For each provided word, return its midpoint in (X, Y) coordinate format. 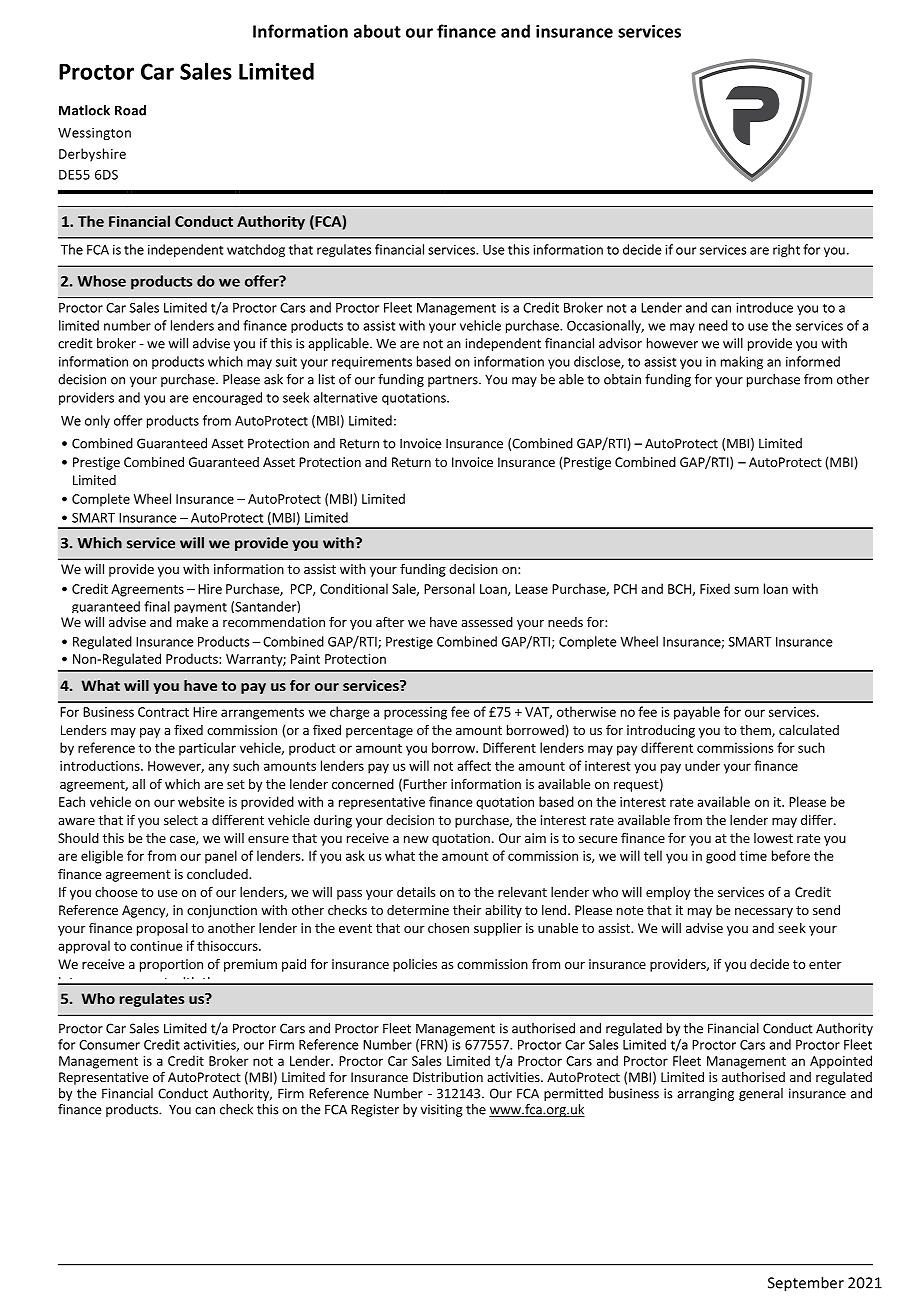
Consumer (109, 1045)
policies (415, 965)
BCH (680, 590)
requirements (372, 363)
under (702, 765)
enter (825, 964)
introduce (764, 307)
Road (130, 110)
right (786, 250)
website (201, 801)
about (377, 31)
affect (474, 765)
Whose (101, 281)
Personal (449, 588)
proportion (171, 965)
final (157, 606)
